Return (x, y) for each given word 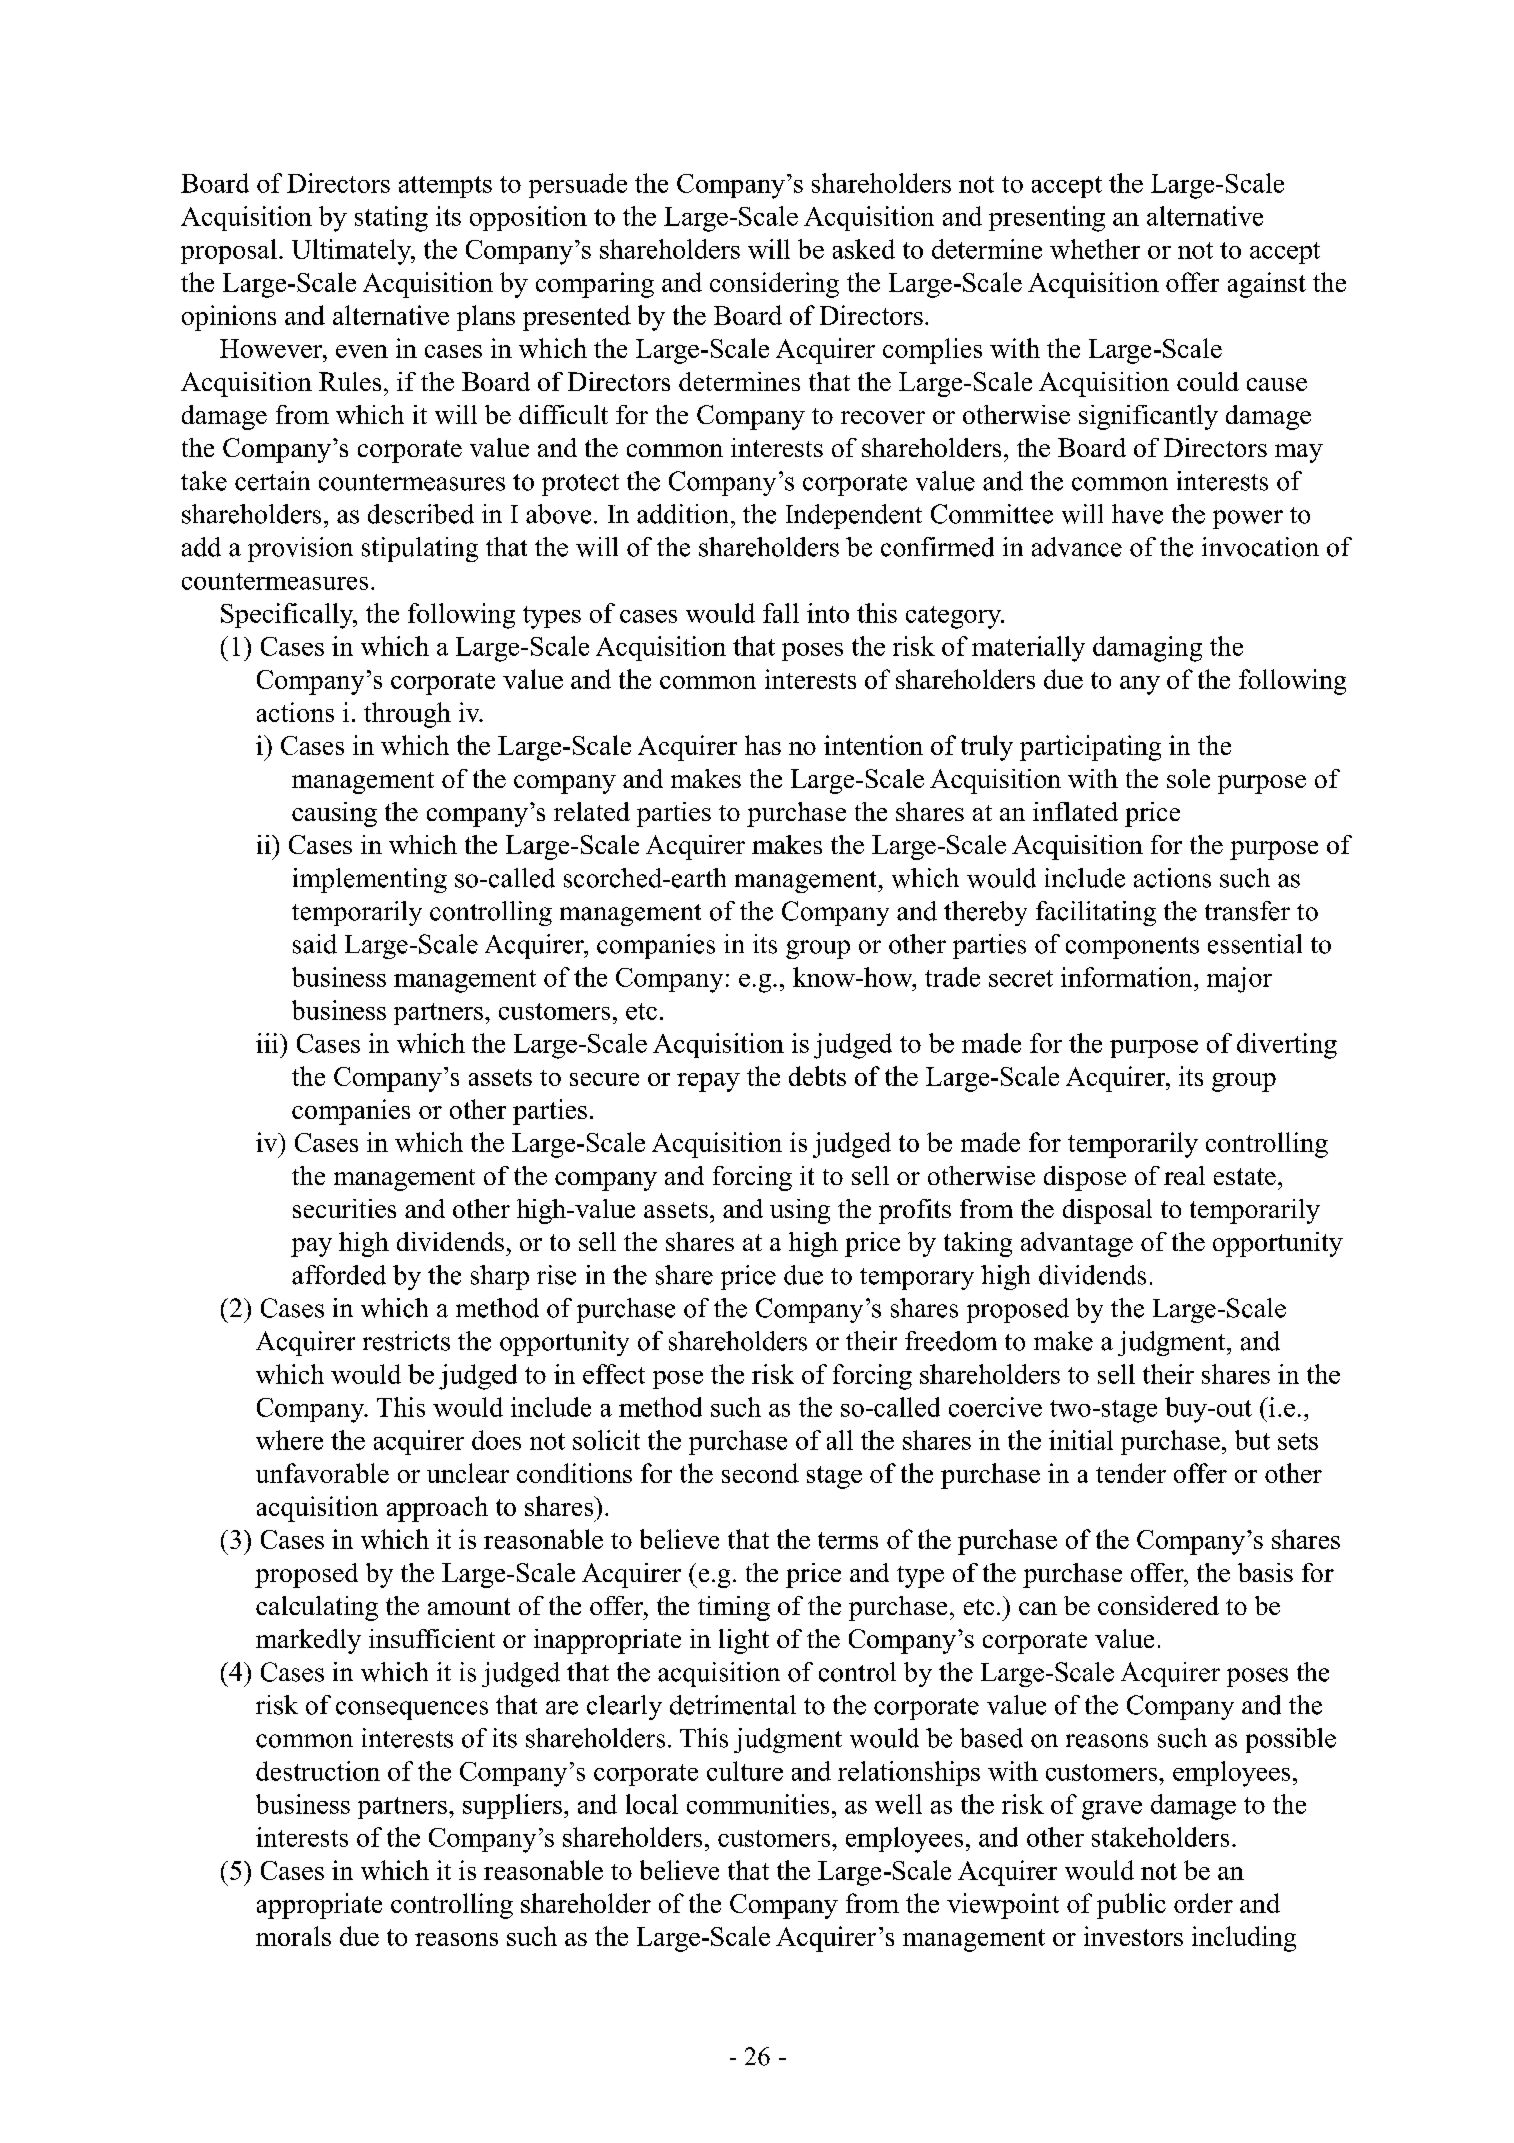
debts (817, 1076)
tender (1131, 1473)
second (760, 1473)
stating (391, 219)
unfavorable (322, 1473)
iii (268, 1043)
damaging (1147, 649)
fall (781, 613)
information (1128, 977)
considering (774, 285)
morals (293, 1936)
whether (1095, 249)
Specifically (288, 616)
